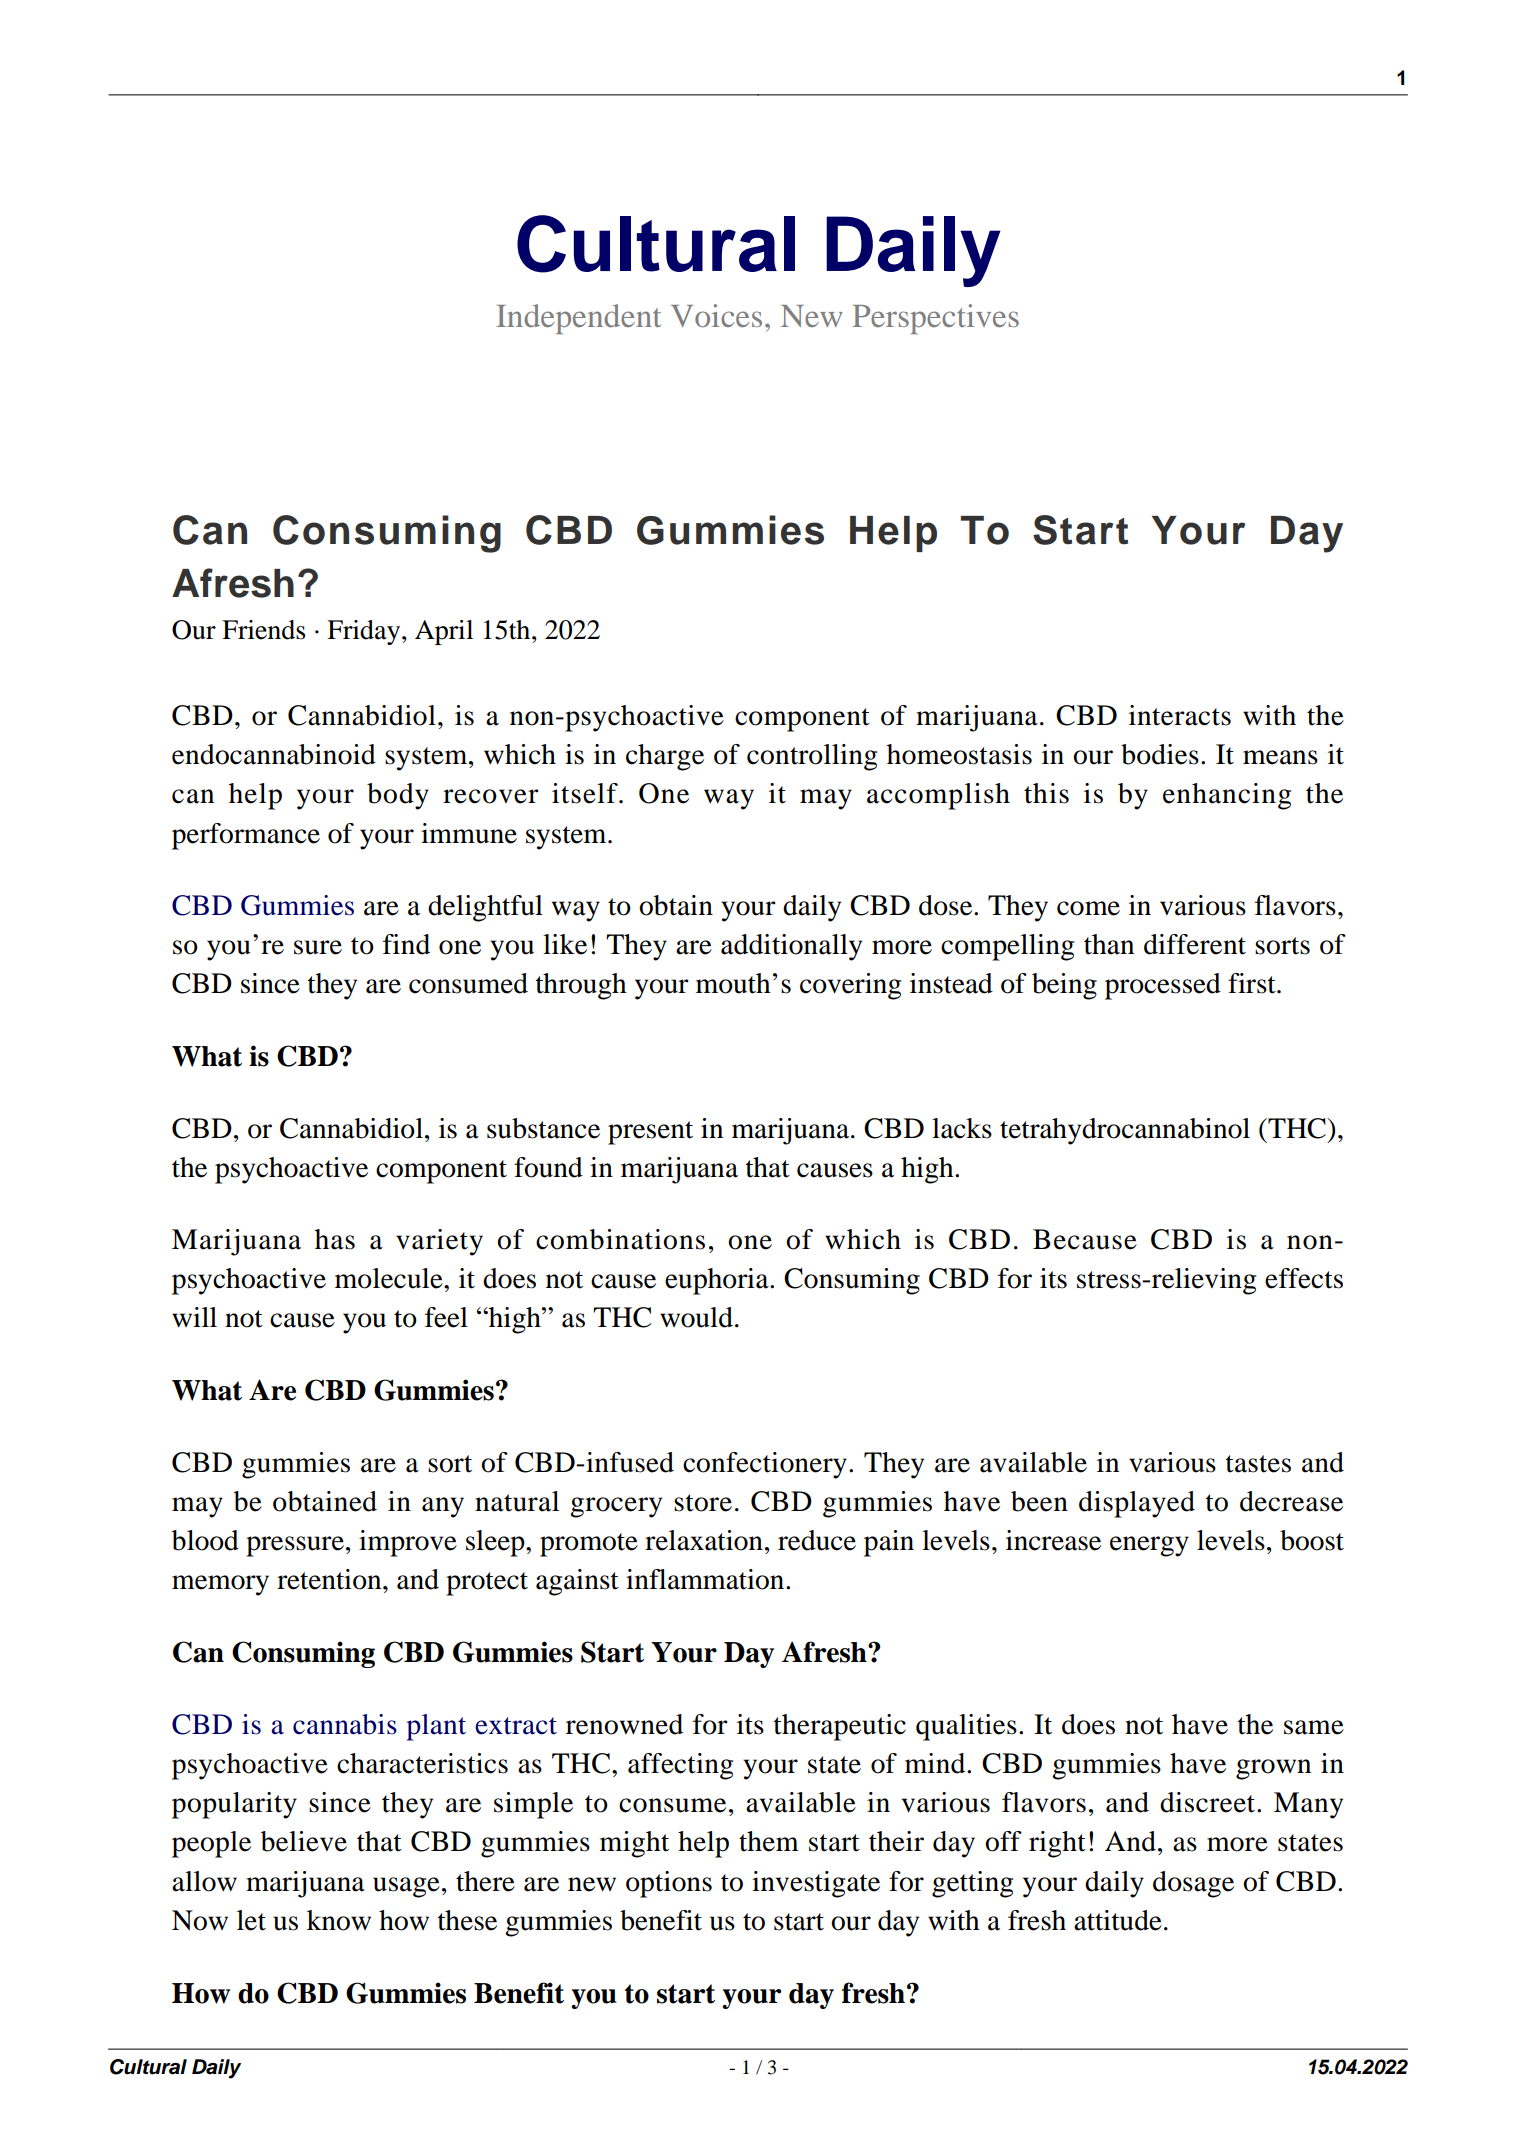  Describe the element at coordinates (936, 319) in the screenshot. I see `Perspectives` at that location.
